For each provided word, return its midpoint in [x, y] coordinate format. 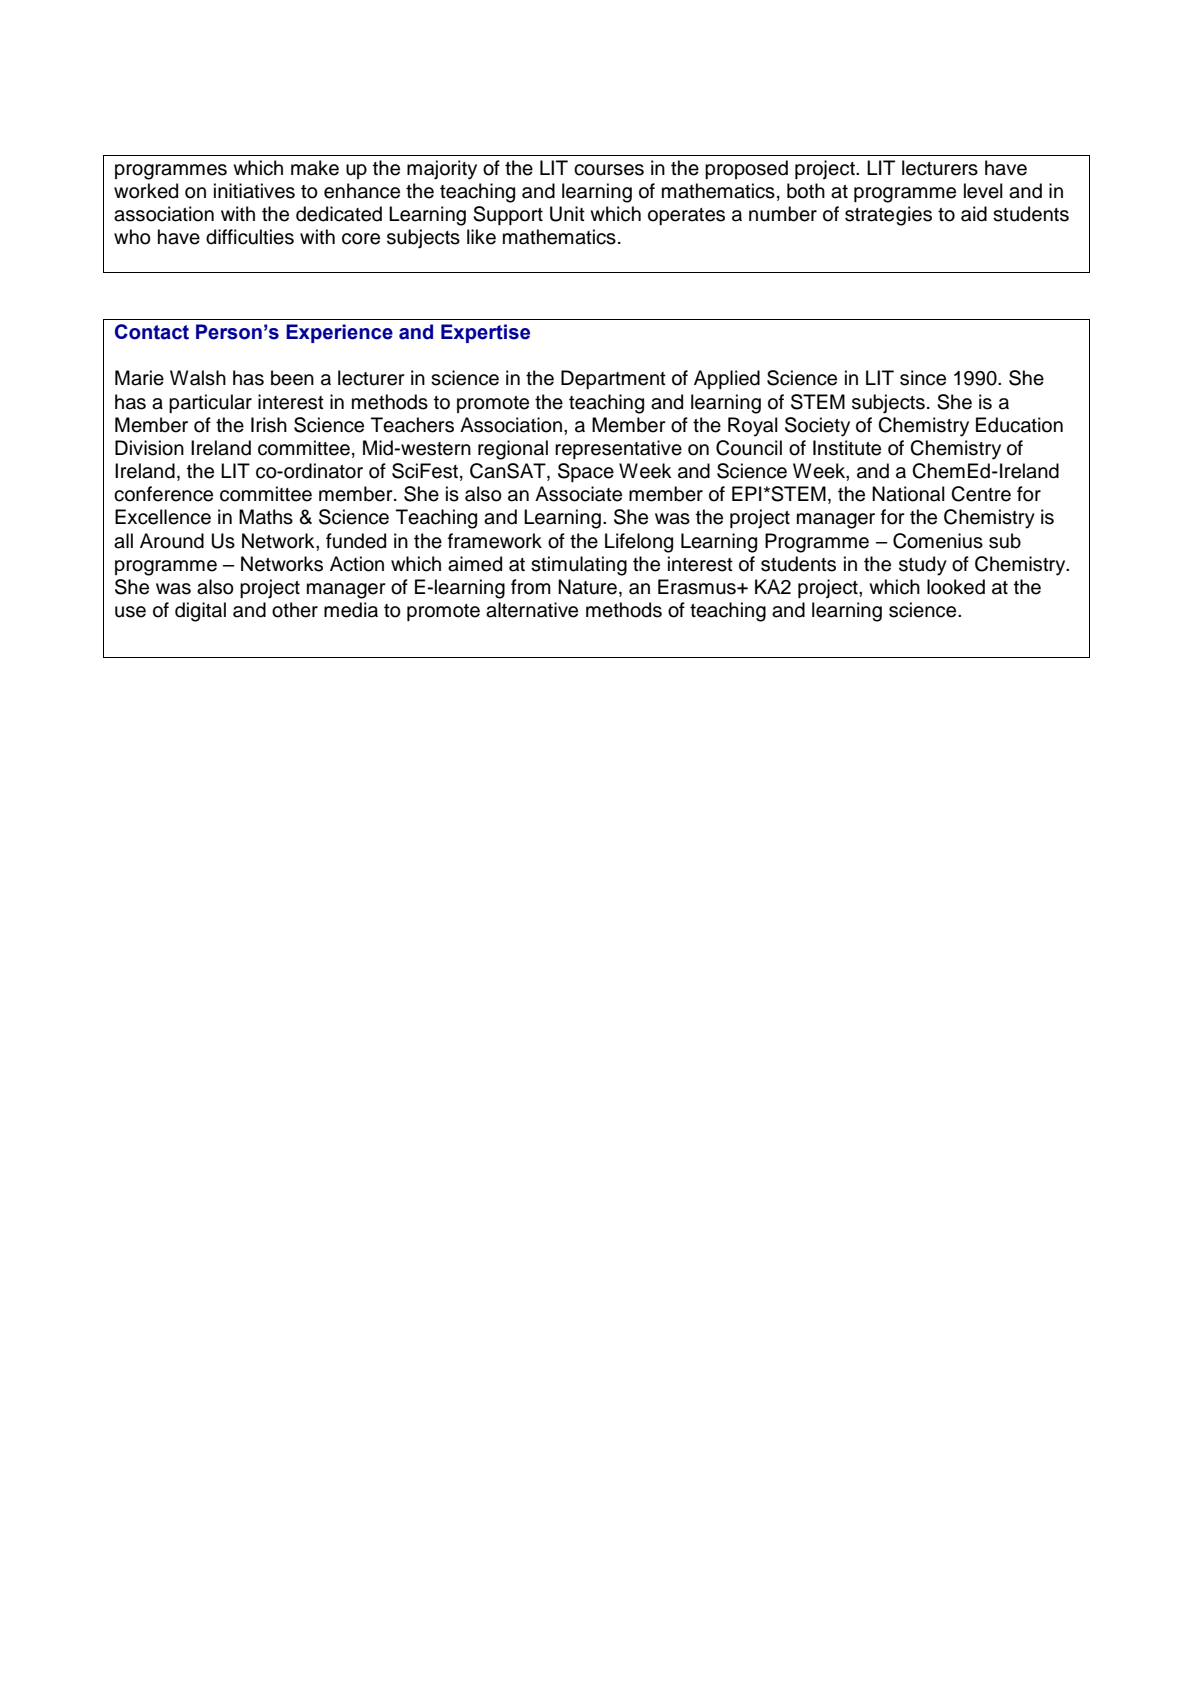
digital [200, 612]
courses [609, 170]
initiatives [254, 191]
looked [956, 587]
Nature [587, 587]
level [983, 191]
